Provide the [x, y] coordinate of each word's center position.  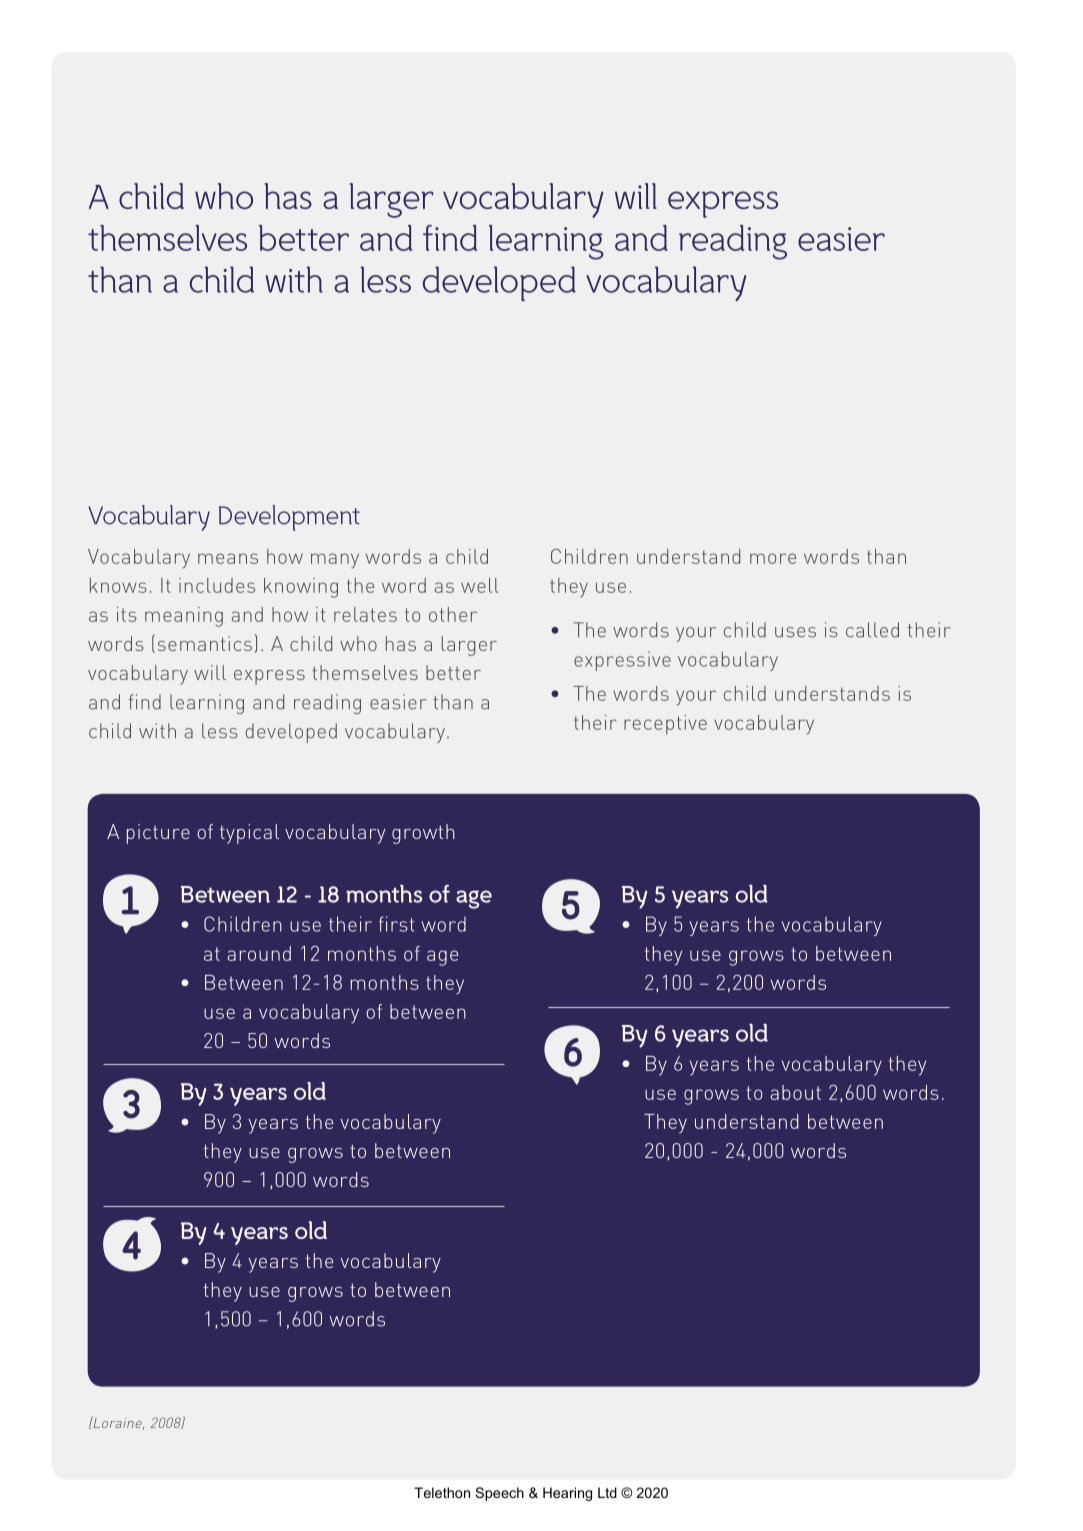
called [872, 630]
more [773, 558]
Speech [499, 1494]
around [259, 953]
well [480, 585]
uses [795, 632]
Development [289, 518]
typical [249, 834]
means [228, 558]
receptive [665, 725]
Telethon [442, 1492]
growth [423, 834]
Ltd [607, 1492]
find [450, 238]
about [796, 1092]
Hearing [567, 1494]
